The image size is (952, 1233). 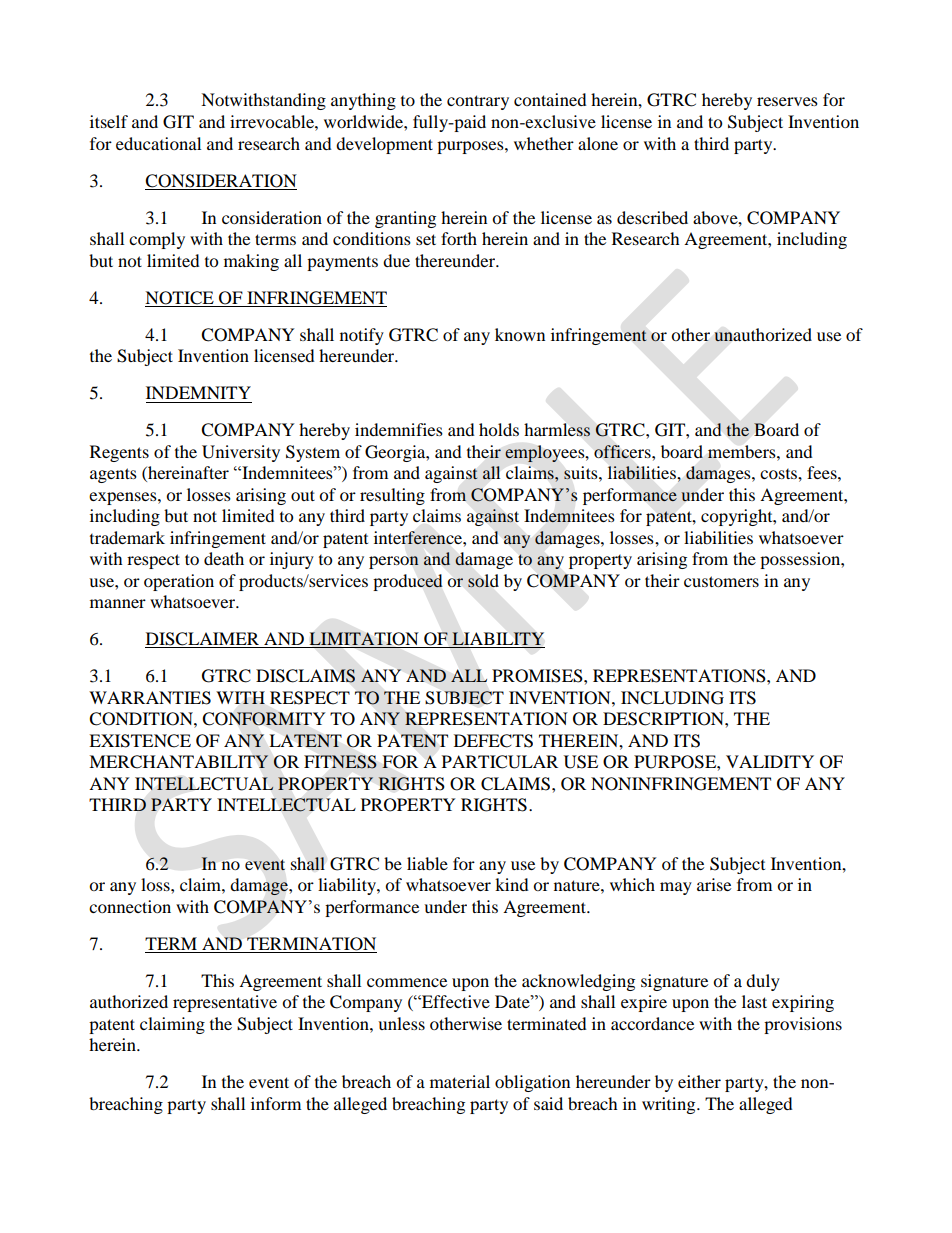 What do you see at coordinates (787, 101) in the screenshot?
I see `reserves` at bounding box center [787, 101].
